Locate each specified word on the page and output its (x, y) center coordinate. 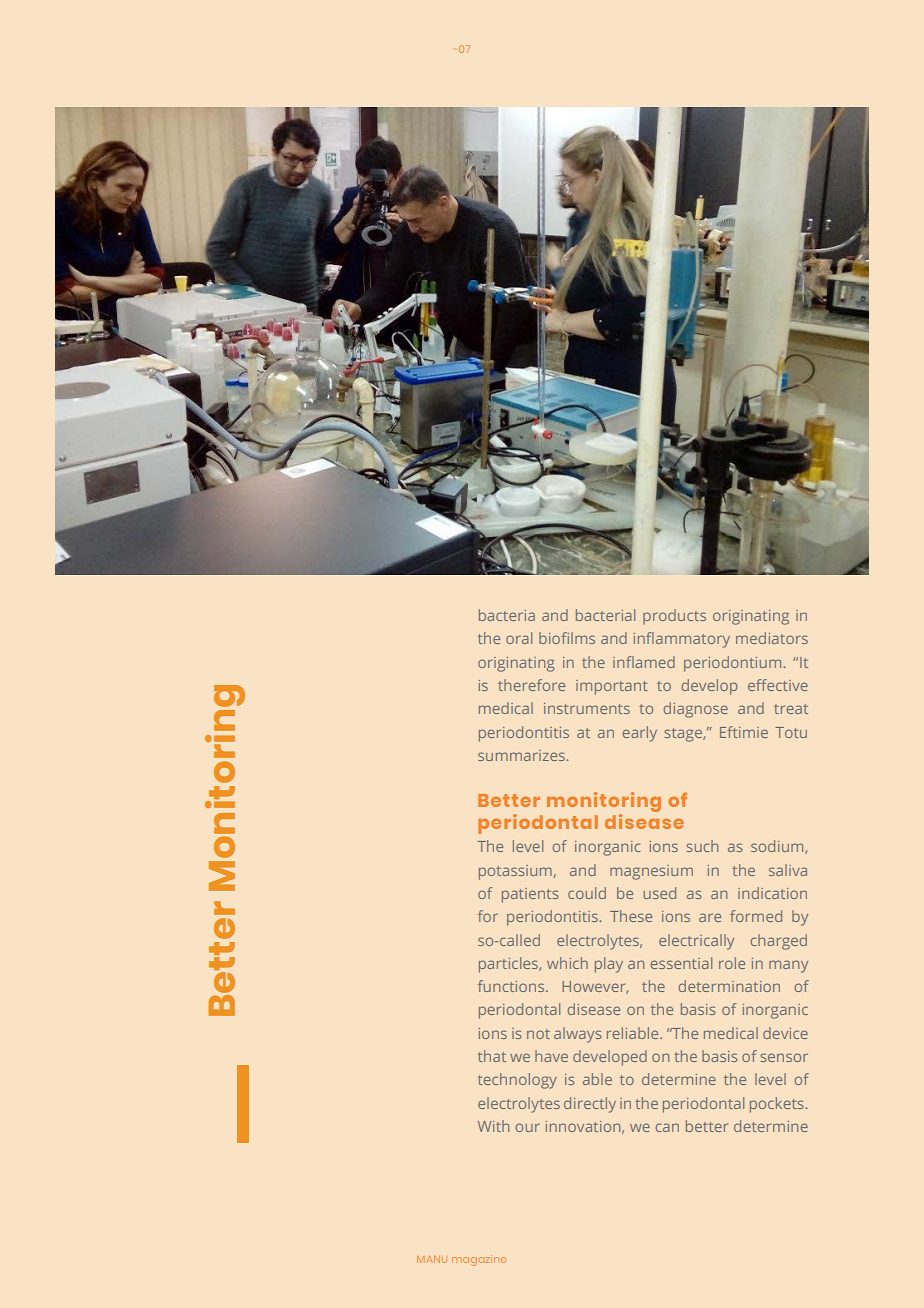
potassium (515, 872)
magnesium (651, 872)
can (667, 1127)
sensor (784, 1057)
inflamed (644, 662)
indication (772, 893)
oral (519, 638)
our (528, 1127)
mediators (772, 638)
